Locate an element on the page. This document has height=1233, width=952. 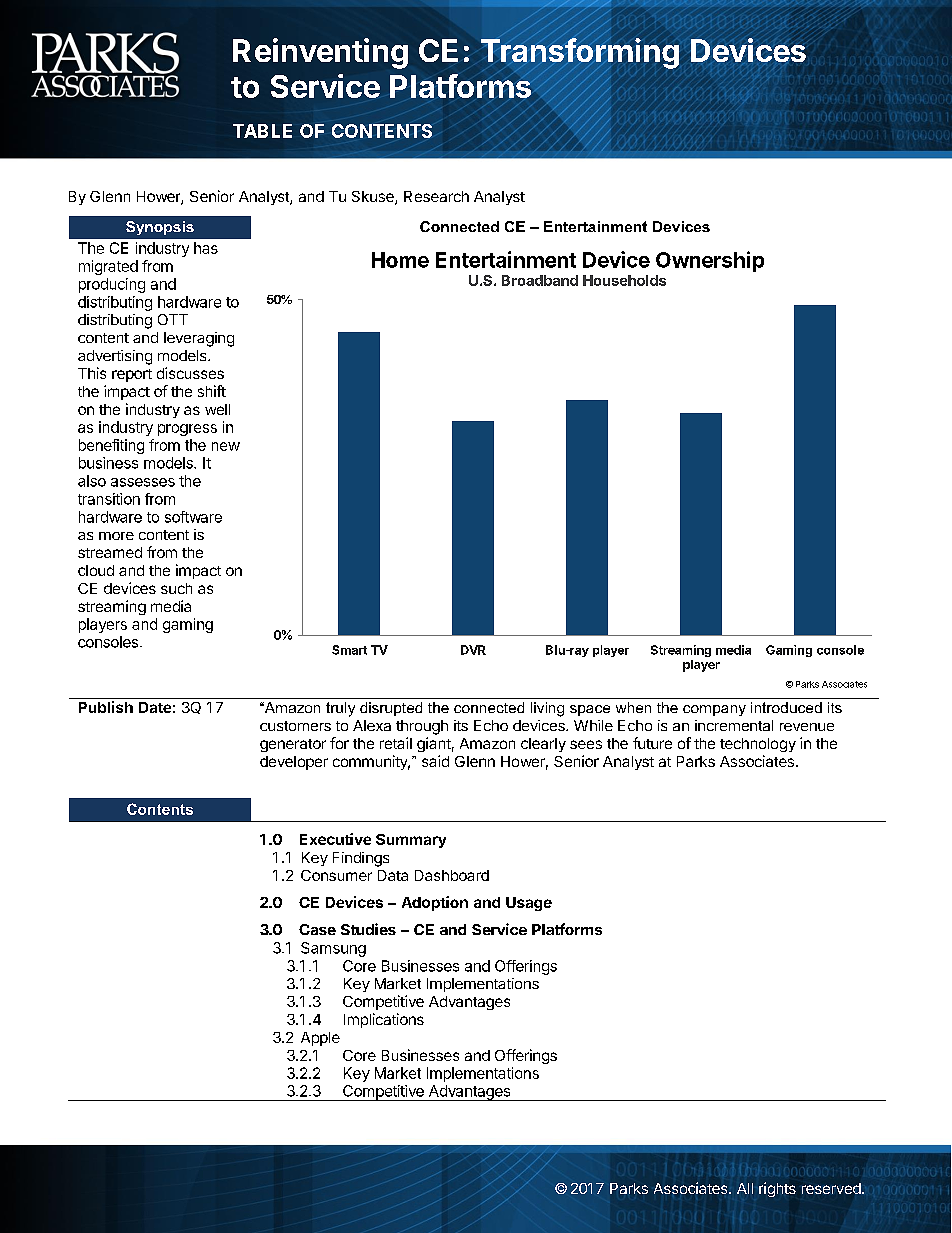
Apple is located at coordinates (320, 1039).
